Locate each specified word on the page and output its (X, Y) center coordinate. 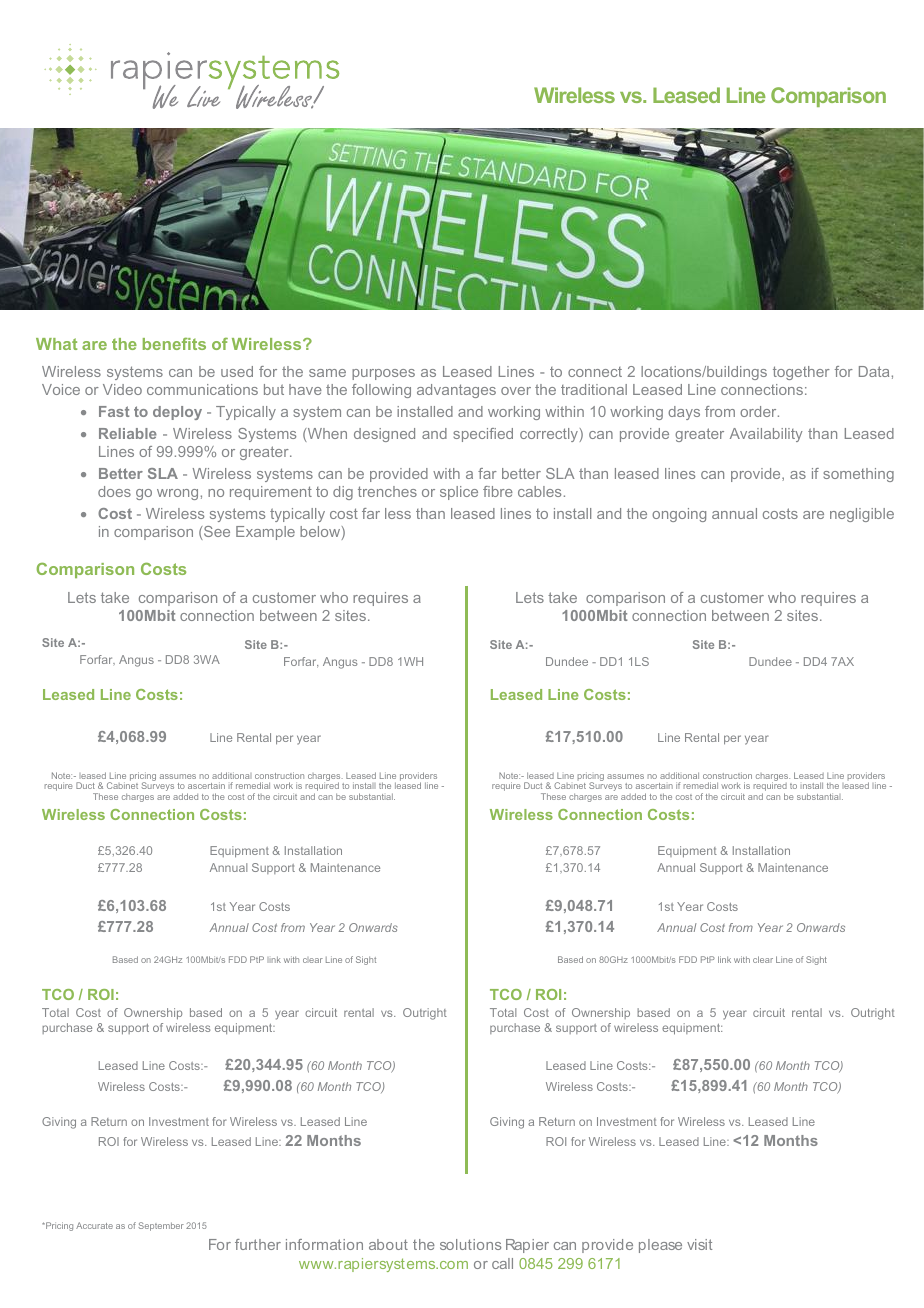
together (801, 373)
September (161, 1226)
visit (699, 1244)
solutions (470, 1244)
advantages (456, 391)
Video (122, 389)
